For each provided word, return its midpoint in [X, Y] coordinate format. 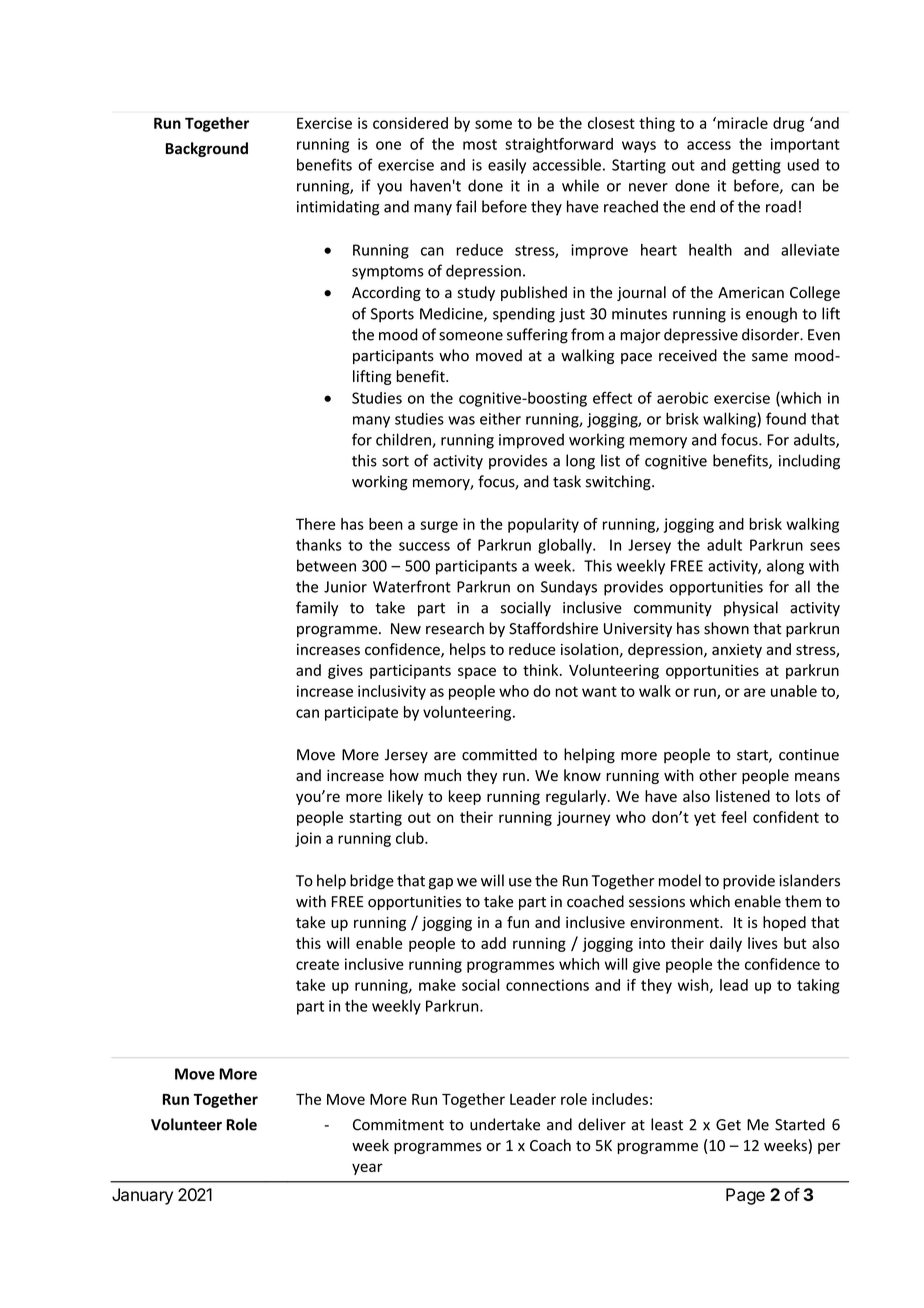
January [142, 1196]
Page [745, 1196]
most [480, 144]
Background [207, 149]
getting [756, 166]
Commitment [398, 1125]
